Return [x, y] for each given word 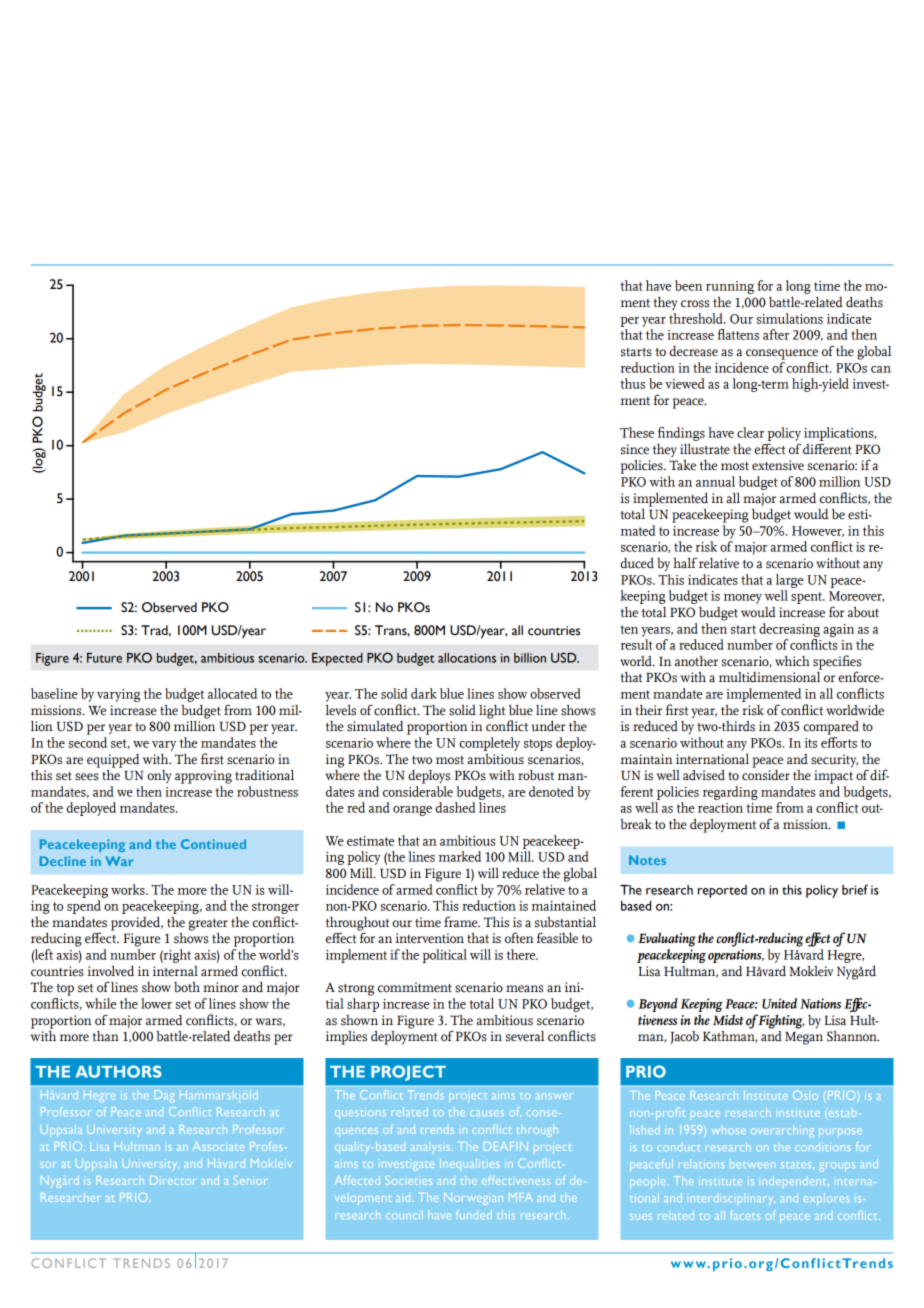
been [688, 285]
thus [632, 383]
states [797, 1165]
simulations [790, 318]
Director [172, 1180]
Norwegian [473, 1199]
